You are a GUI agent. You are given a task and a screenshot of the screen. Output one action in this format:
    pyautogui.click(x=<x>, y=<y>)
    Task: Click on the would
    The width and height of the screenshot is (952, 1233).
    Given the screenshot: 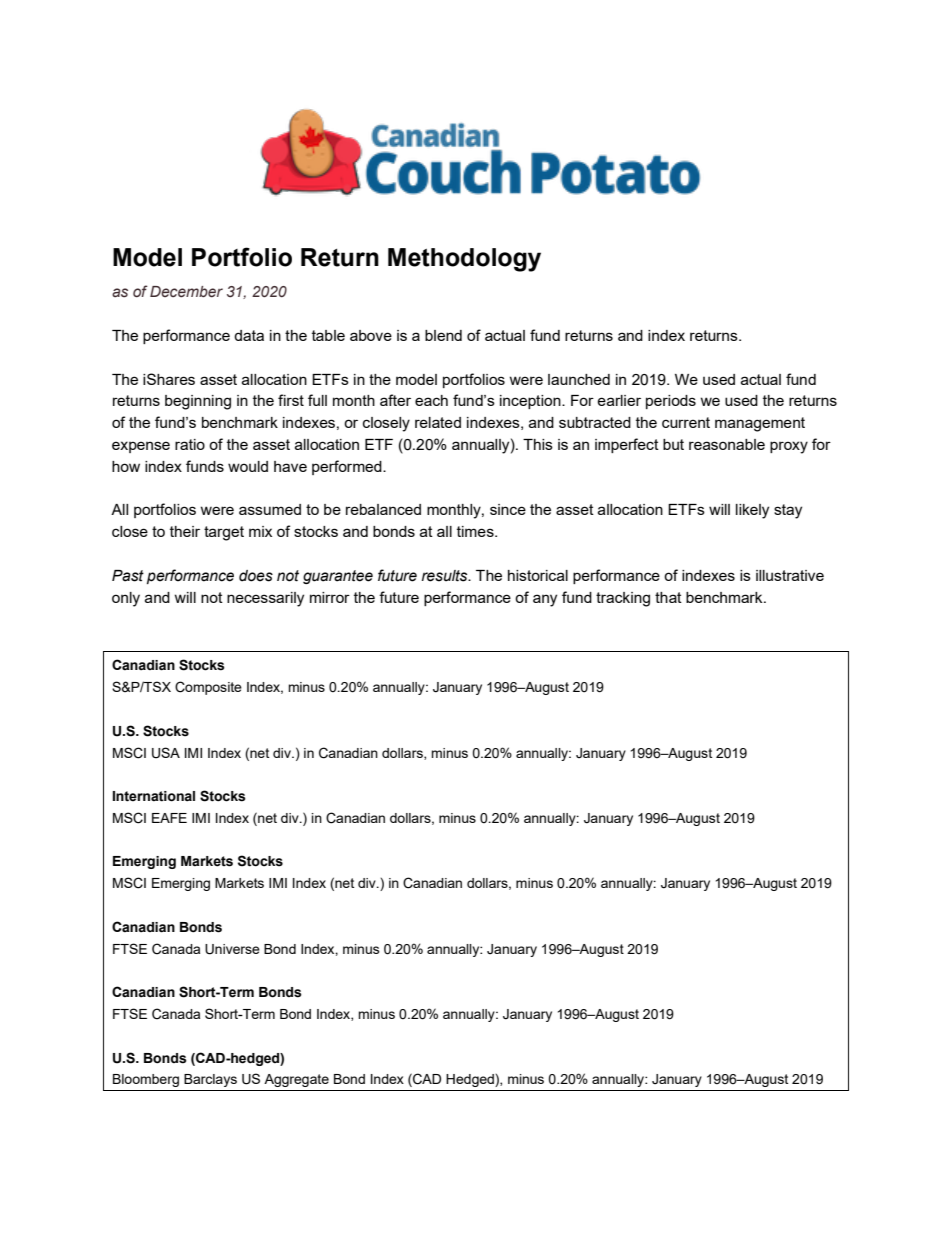 What is the action you would take?
    pyautogui.click(x=248, y=466)
